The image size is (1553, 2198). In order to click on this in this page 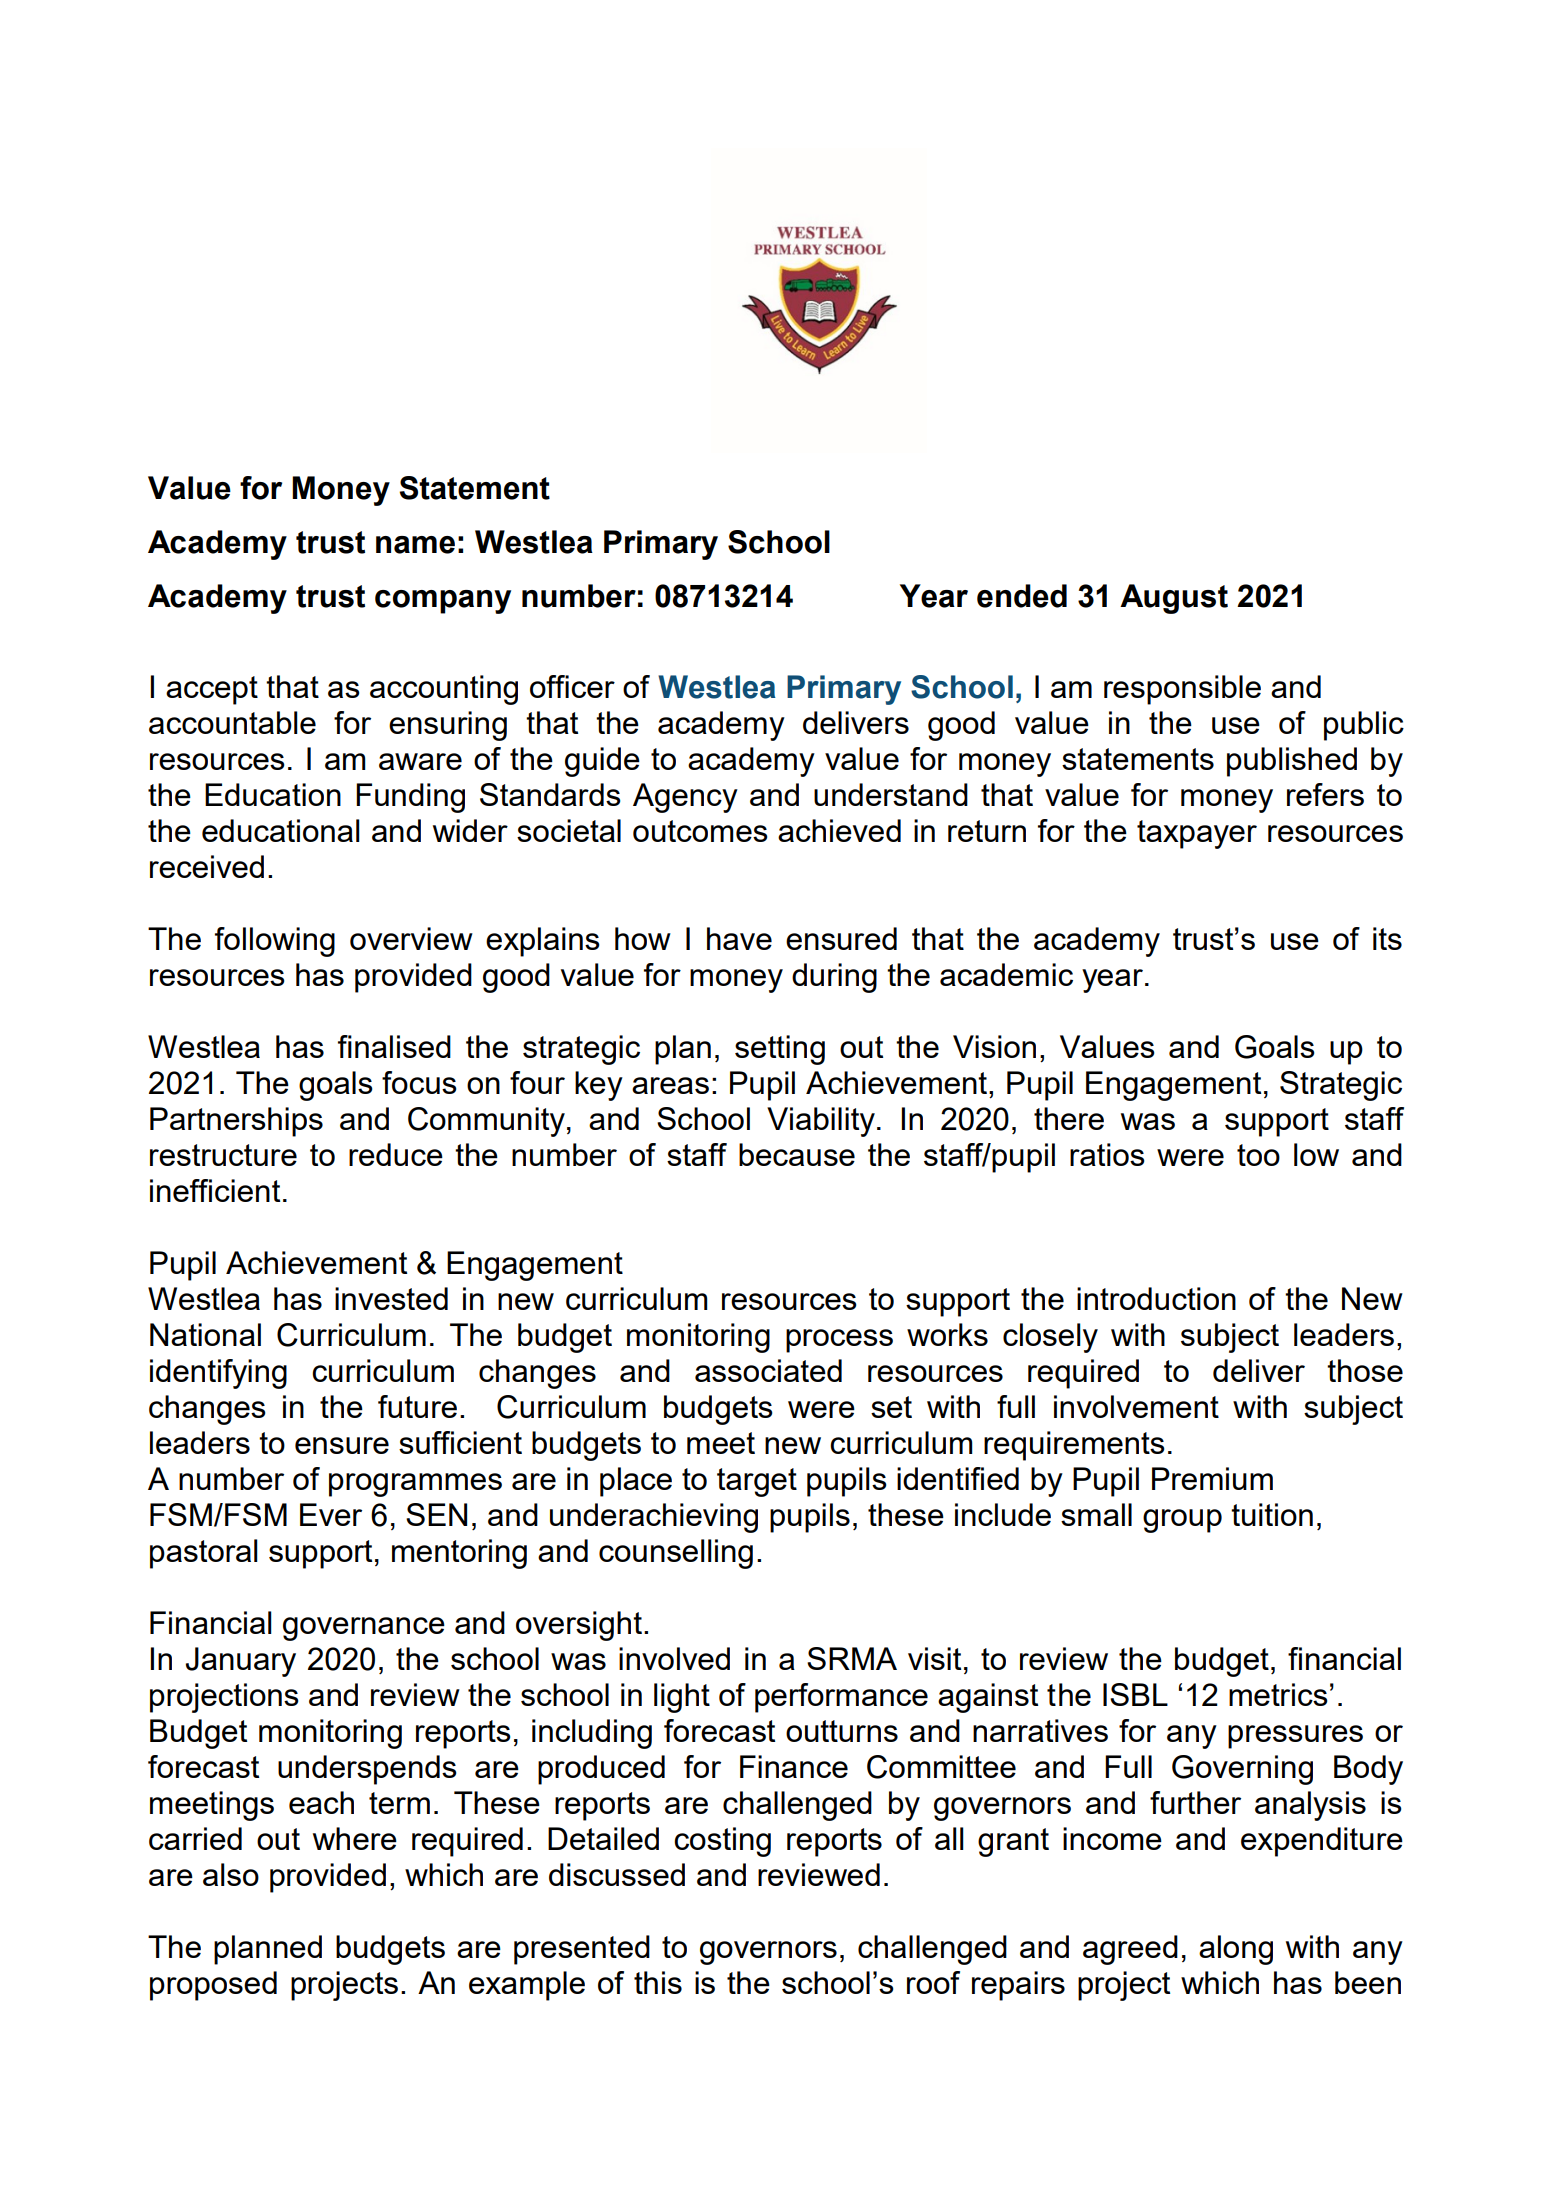, I will do `click(658, 1982)`.
